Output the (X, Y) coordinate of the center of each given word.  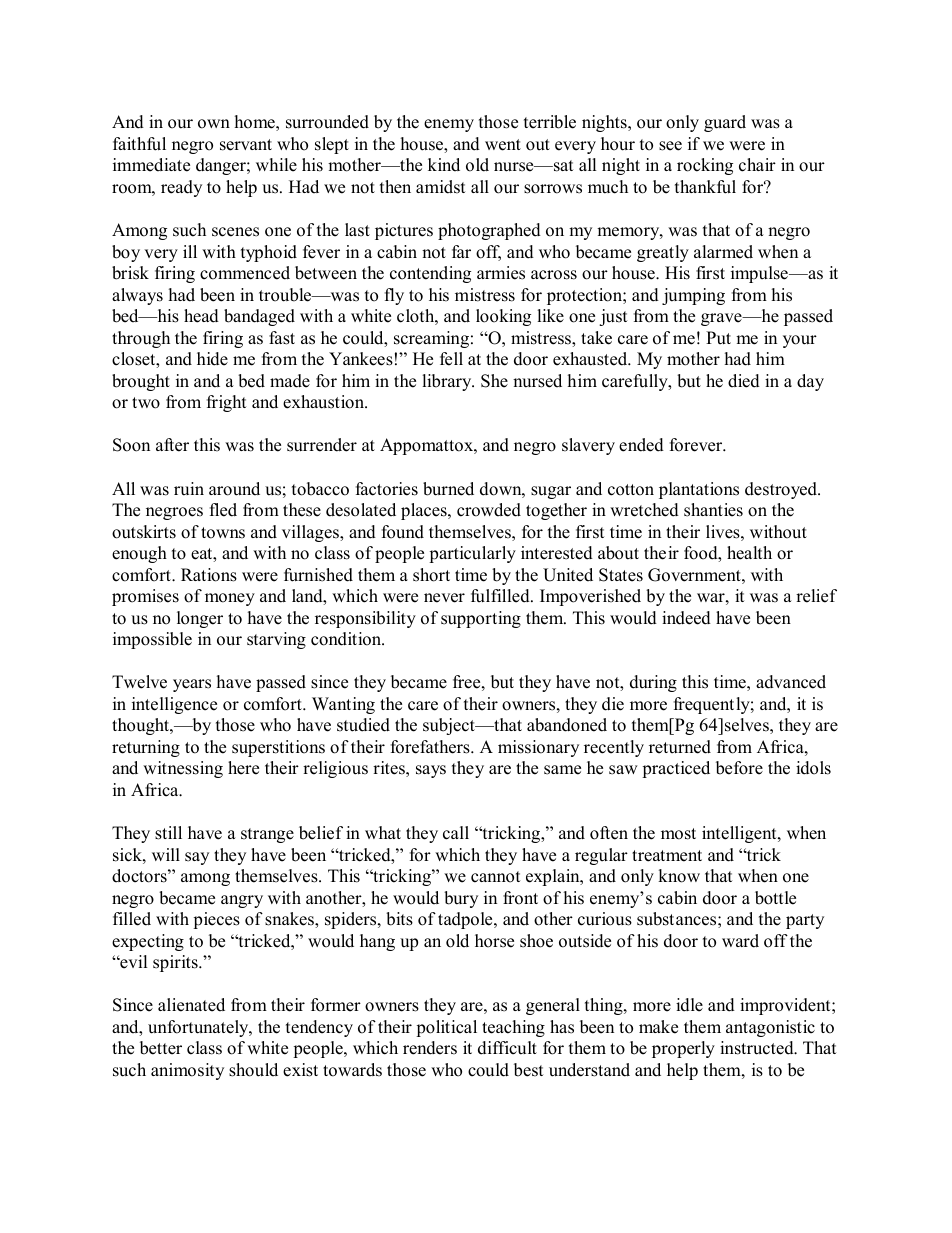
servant (246, 145)
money (230, 599)
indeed (686, 618)
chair (757, 165)
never (444, 598)
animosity (187, 1071)
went (503, 145)
